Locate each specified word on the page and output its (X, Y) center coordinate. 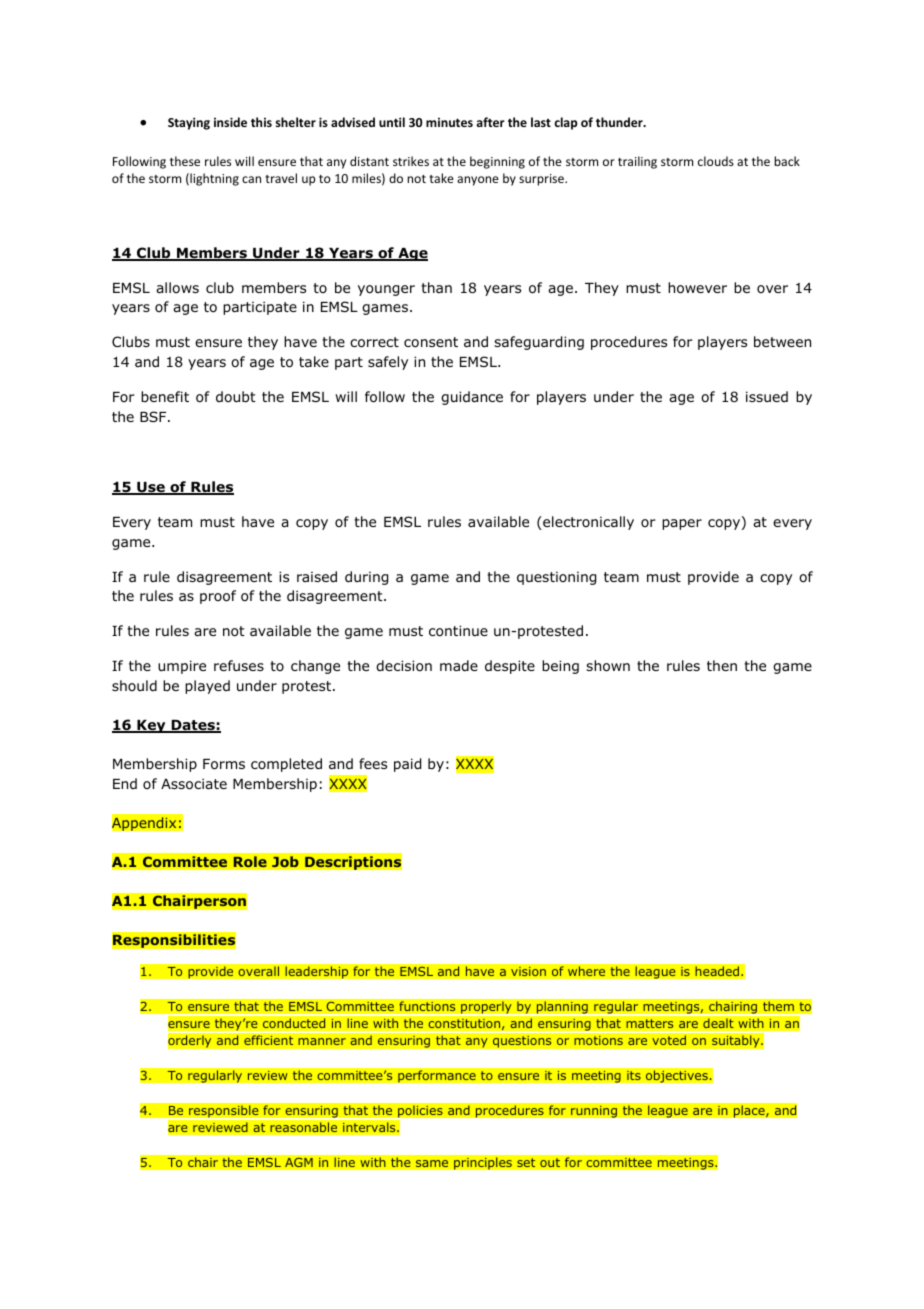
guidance (472, 398)
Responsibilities (174, 941)
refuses (239, 665)
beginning (497, 162)
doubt (236, 397)
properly (486, 1007)
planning (562, 1007)
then (722, 665)
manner (322, 1042)
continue (458, 631)
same (432, 1164)
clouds (716, 161)
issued (767, 396)
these (185, 161)
